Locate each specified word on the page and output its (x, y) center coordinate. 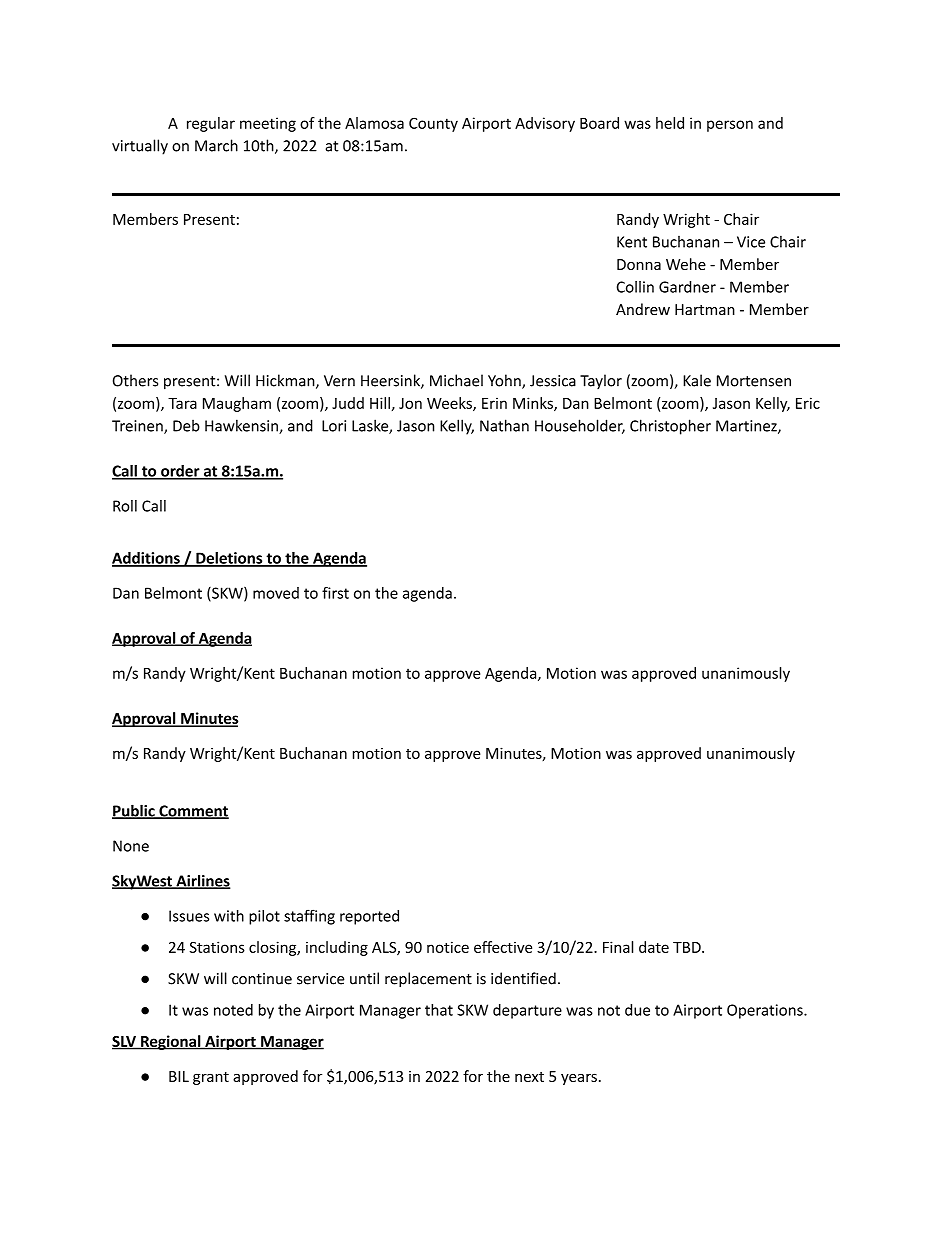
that (439, 1010)
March (216, 145)
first (335, 593)
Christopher (670, 427)
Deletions (229, 559)
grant (211, 1078)
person (730, 126)
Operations (766, 1011)
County (433, 124)
